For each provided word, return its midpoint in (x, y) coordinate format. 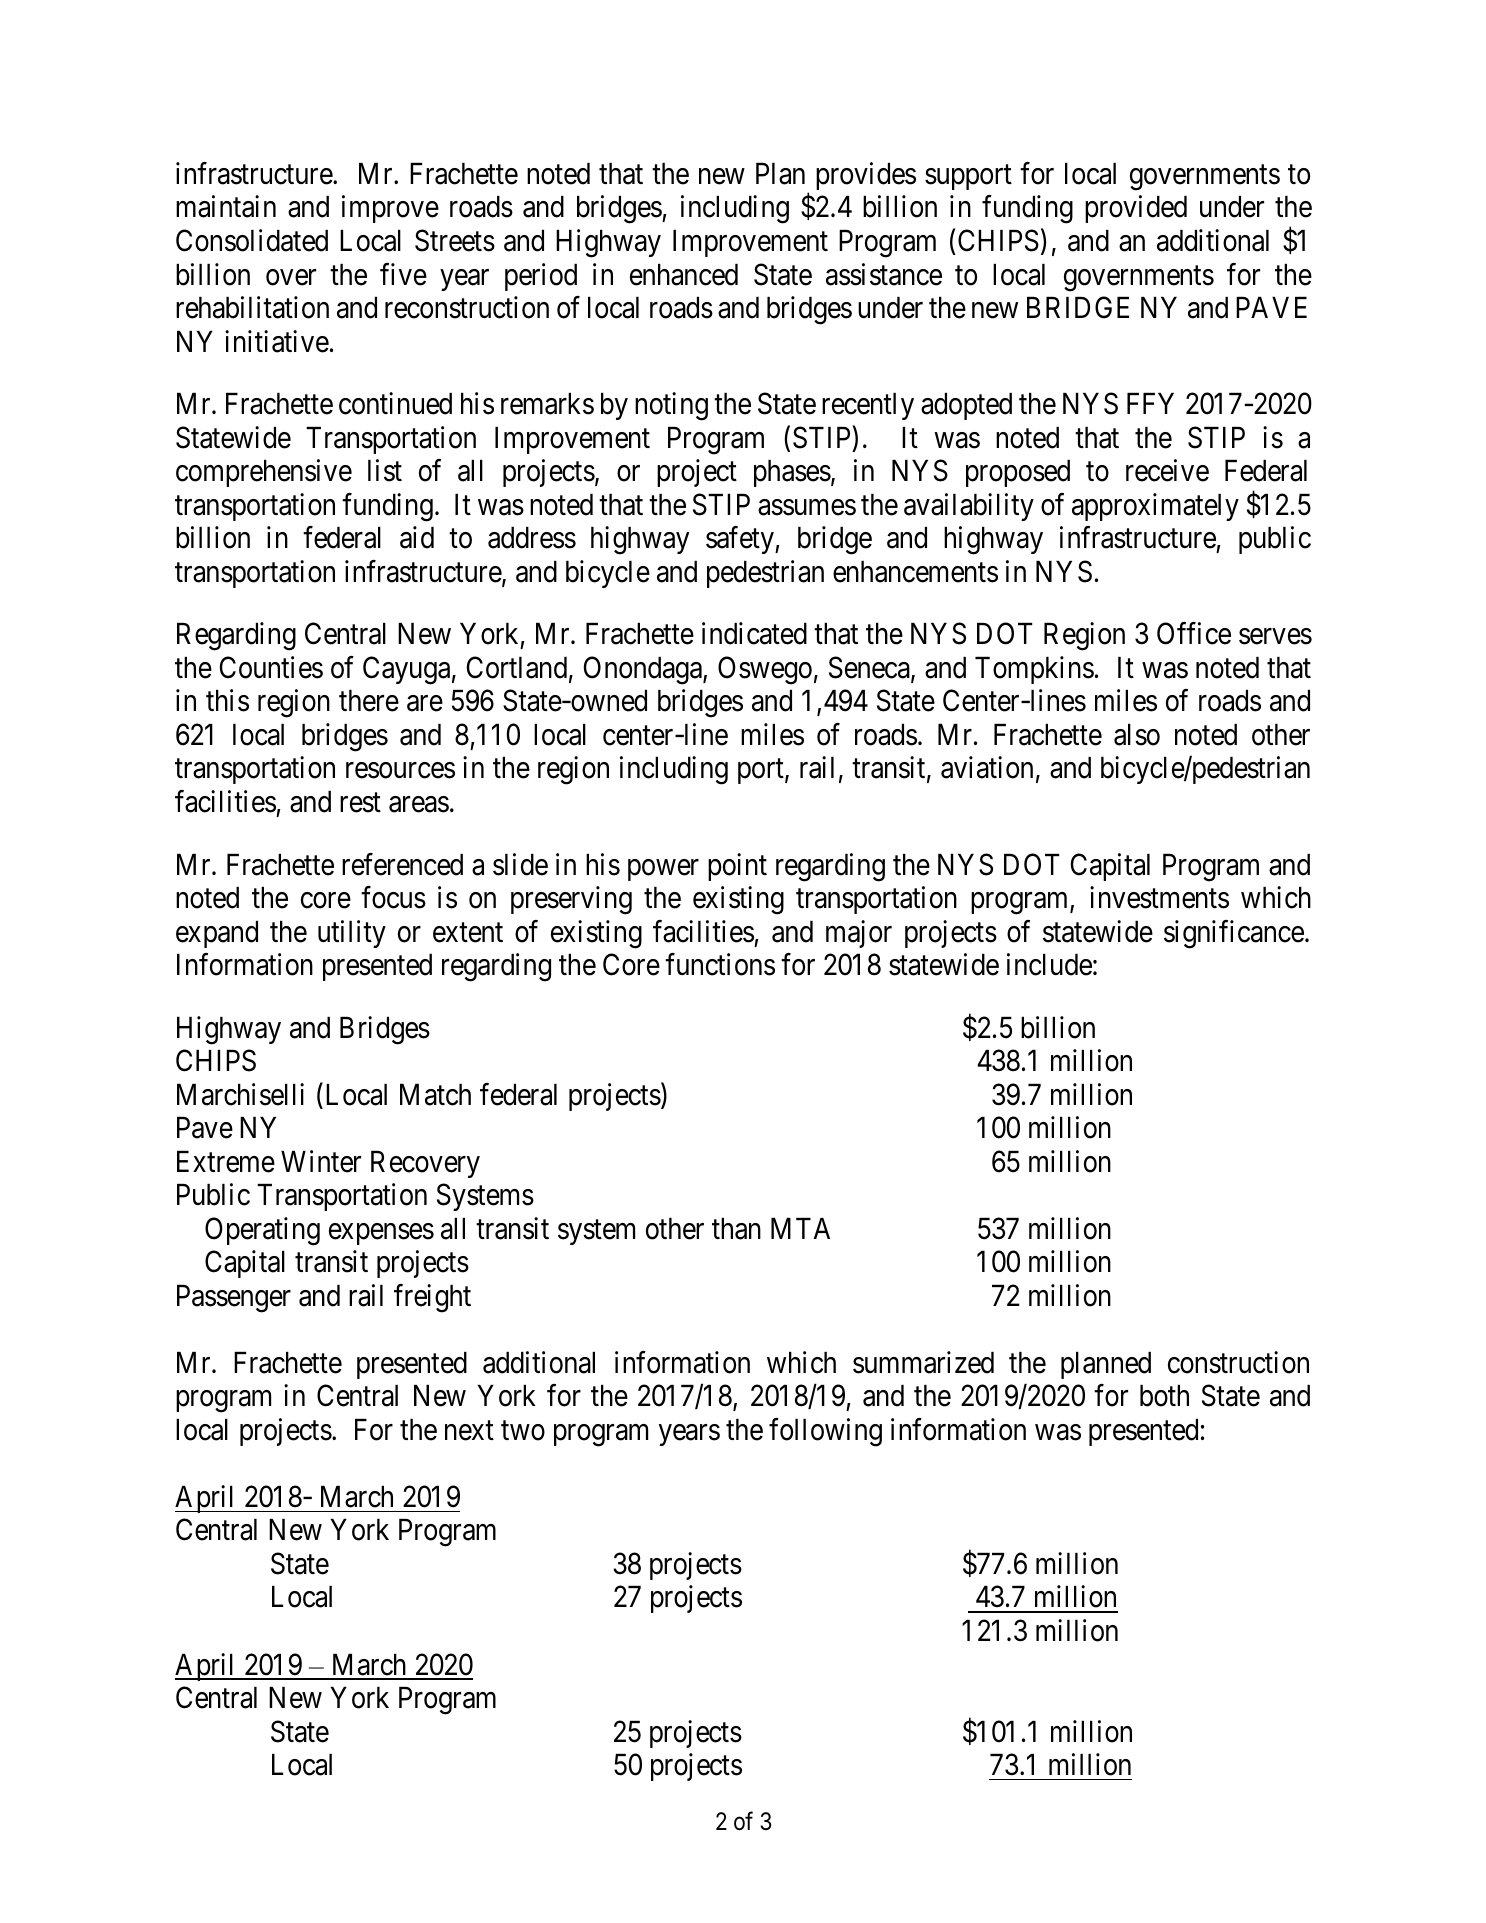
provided (1136, 209)
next (469, 1431)
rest (360, 803)
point (737, 867)
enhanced (684, 275)
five (403, 274)
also (1137, 735)
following (825, 1432)
